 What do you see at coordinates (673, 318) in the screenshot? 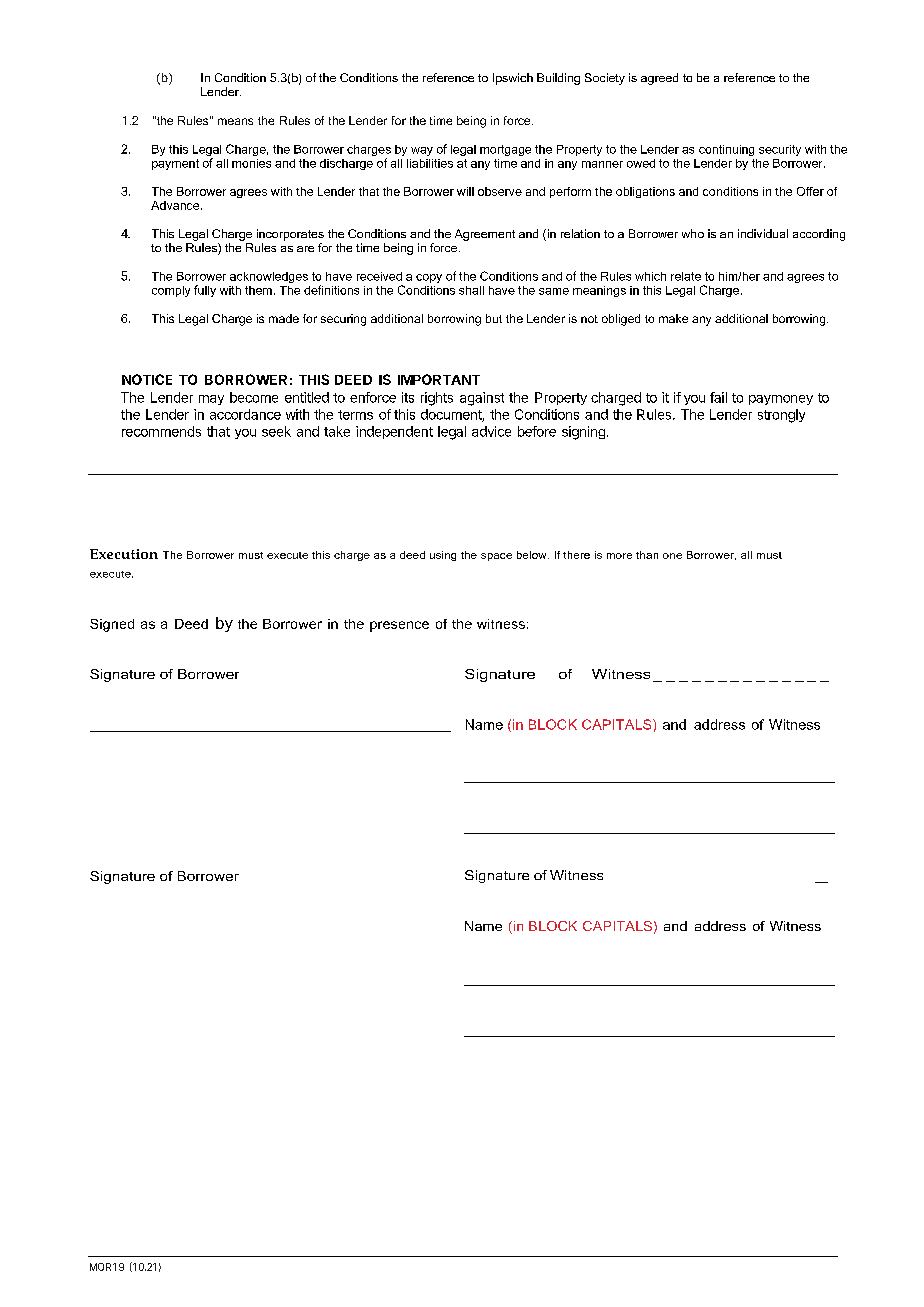
I see `make` at bounding box center [673, 318].
